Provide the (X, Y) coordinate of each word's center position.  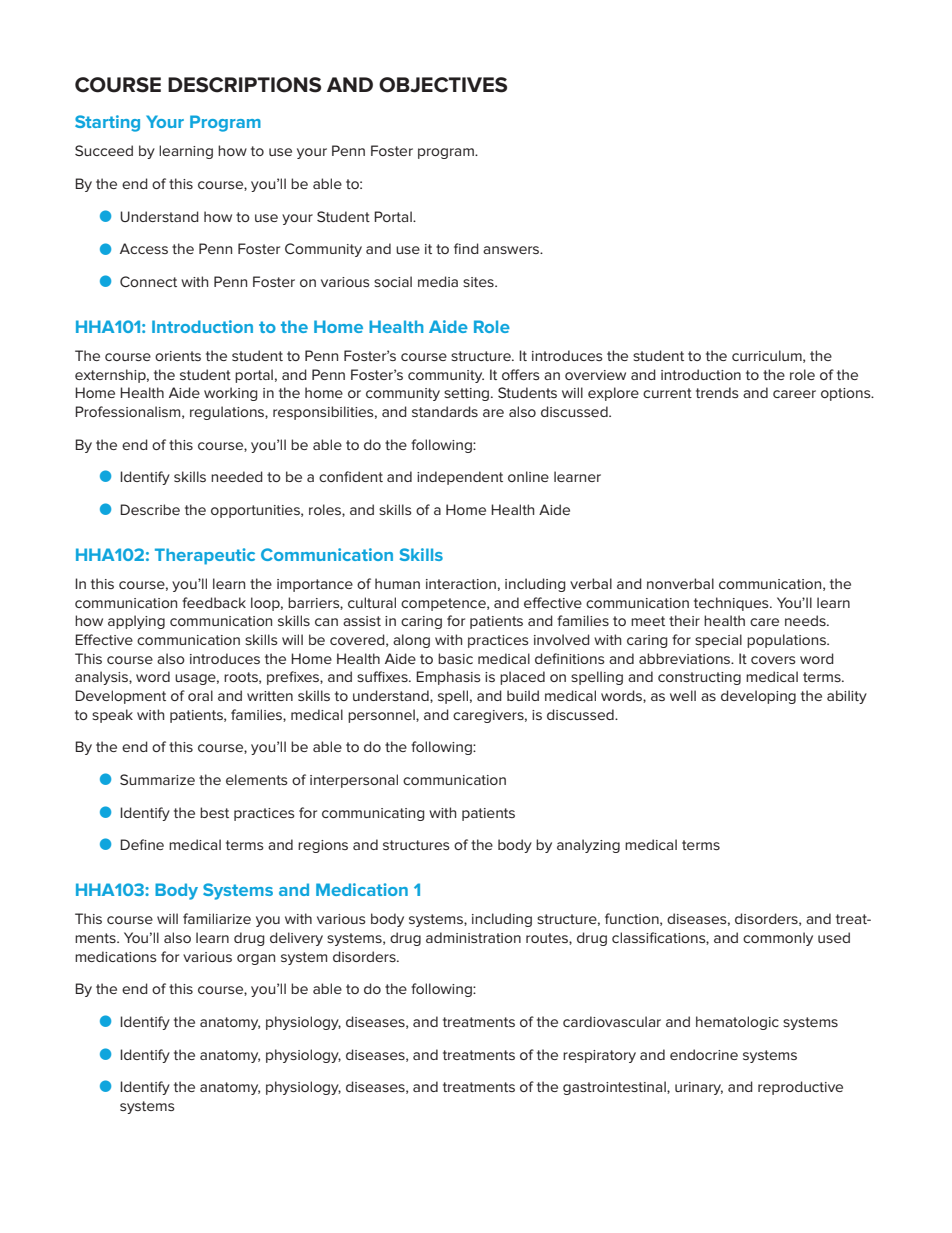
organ (256, 959)
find (466, 248)
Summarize (157, 779)
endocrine (704, 1054)
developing (758, 697)
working (231, 394)
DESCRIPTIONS (244, 85)
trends (717, 392)
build (523, 695)
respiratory (599, 1056)
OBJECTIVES (443, 85)
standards (445, 411)
